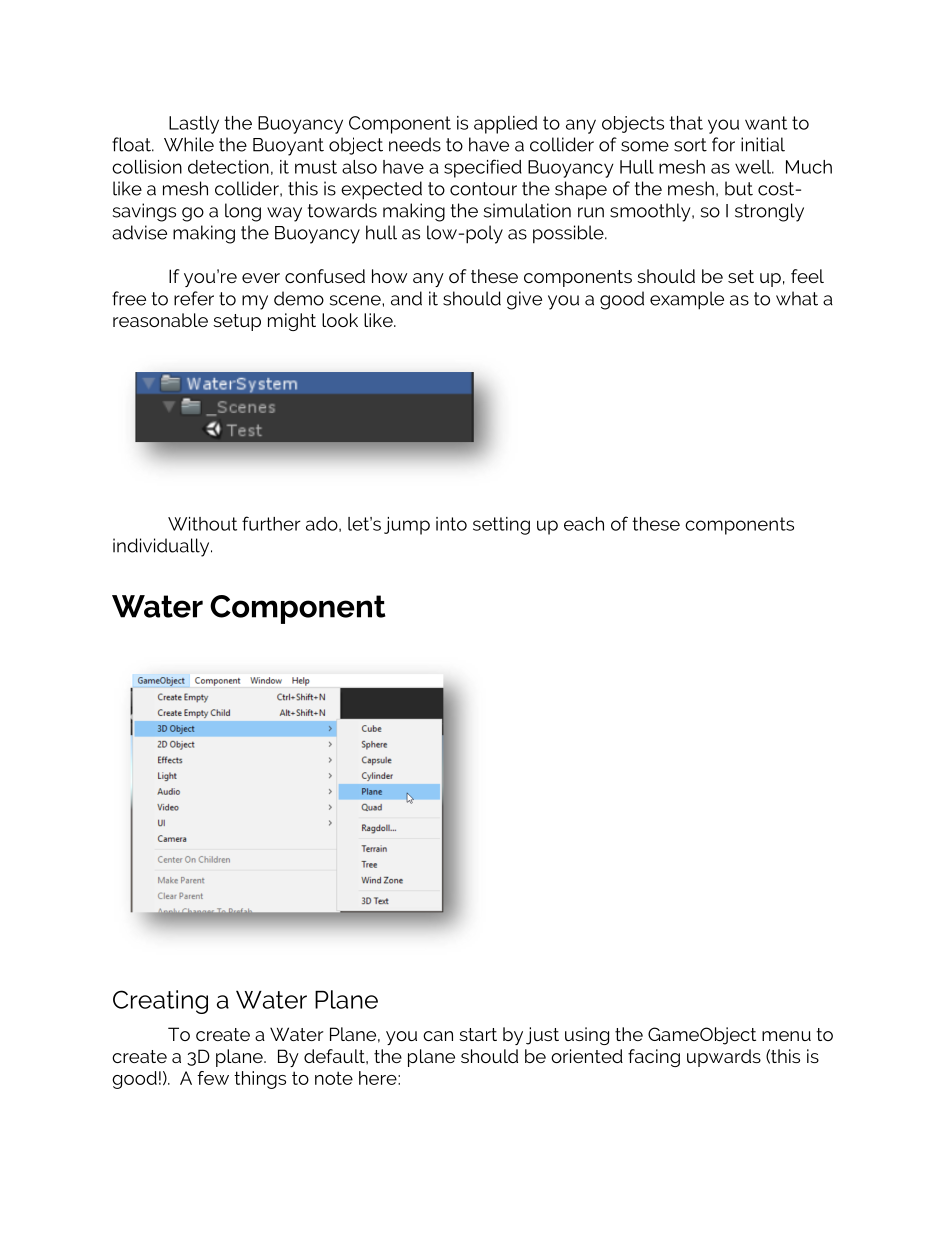  I want to click on example, so click(687, 300).
